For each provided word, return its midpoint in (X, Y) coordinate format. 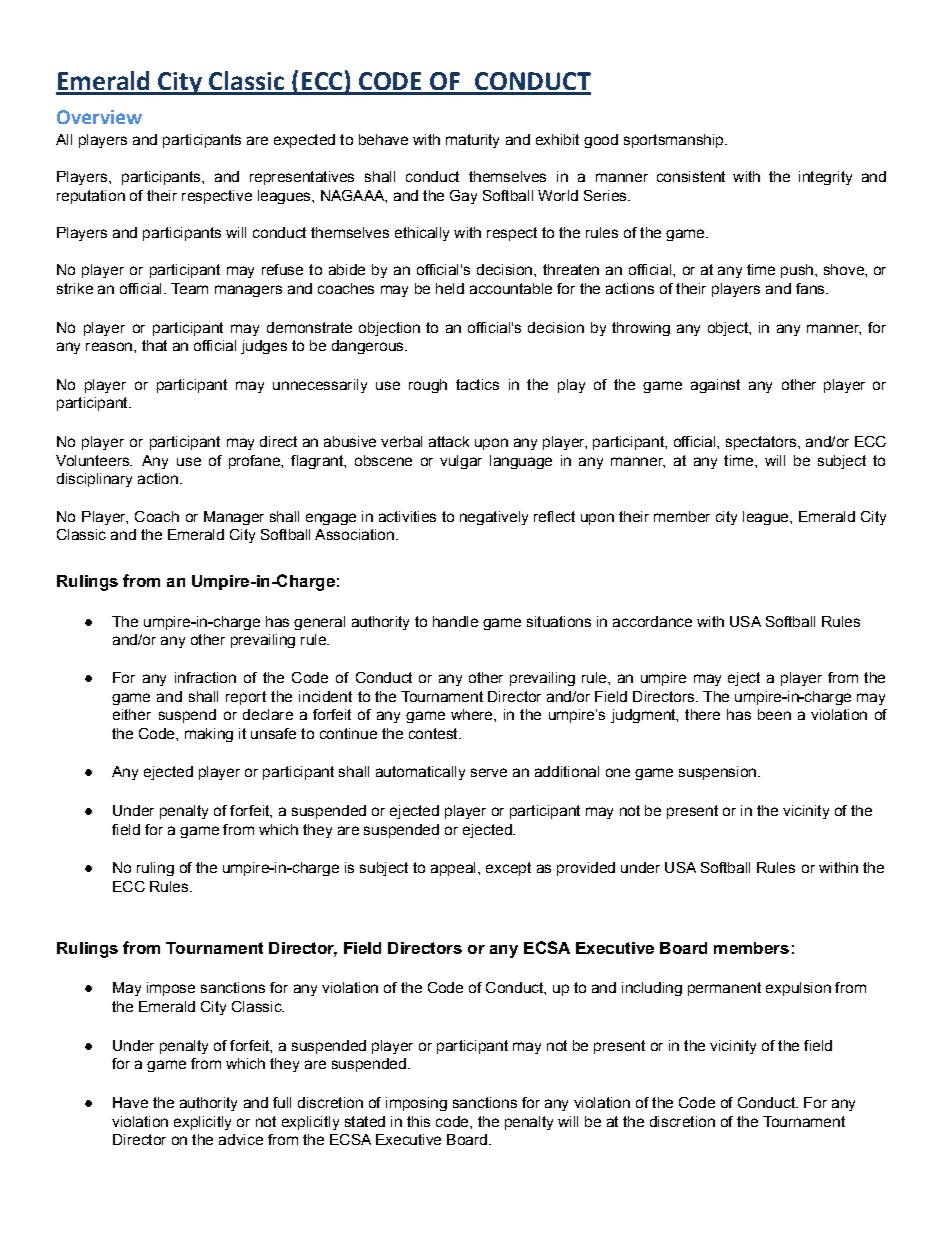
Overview (99, 117)
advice (241, 1139)
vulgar (461, 462)
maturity (472, 141)
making (209, 735)
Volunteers (93, 460)
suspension (717, 773)
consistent (691, 176)
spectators (762, 443)
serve (489, 772)
